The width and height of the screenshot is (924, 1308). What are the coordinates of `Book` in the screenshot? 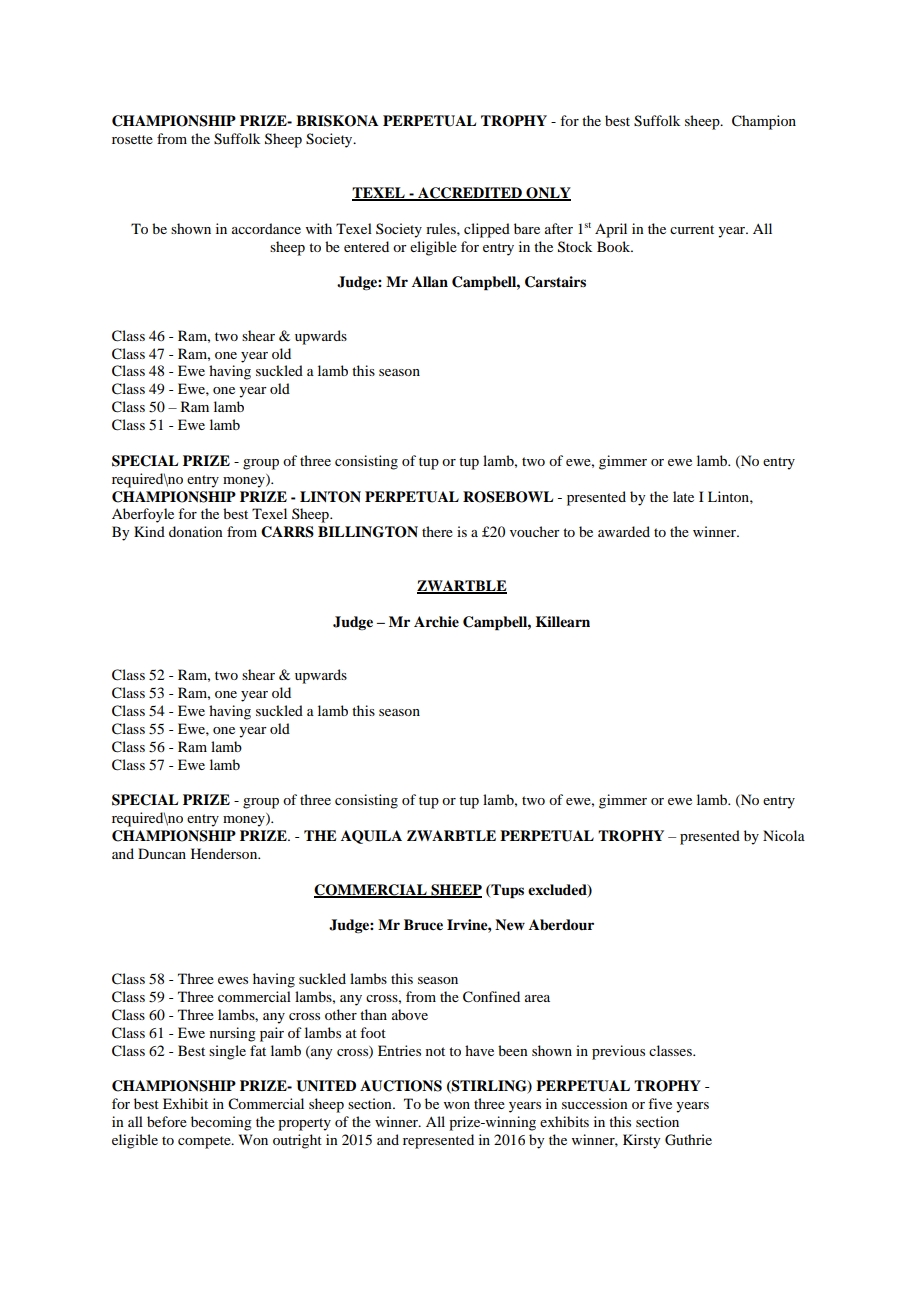 It's located at (615, 246).
